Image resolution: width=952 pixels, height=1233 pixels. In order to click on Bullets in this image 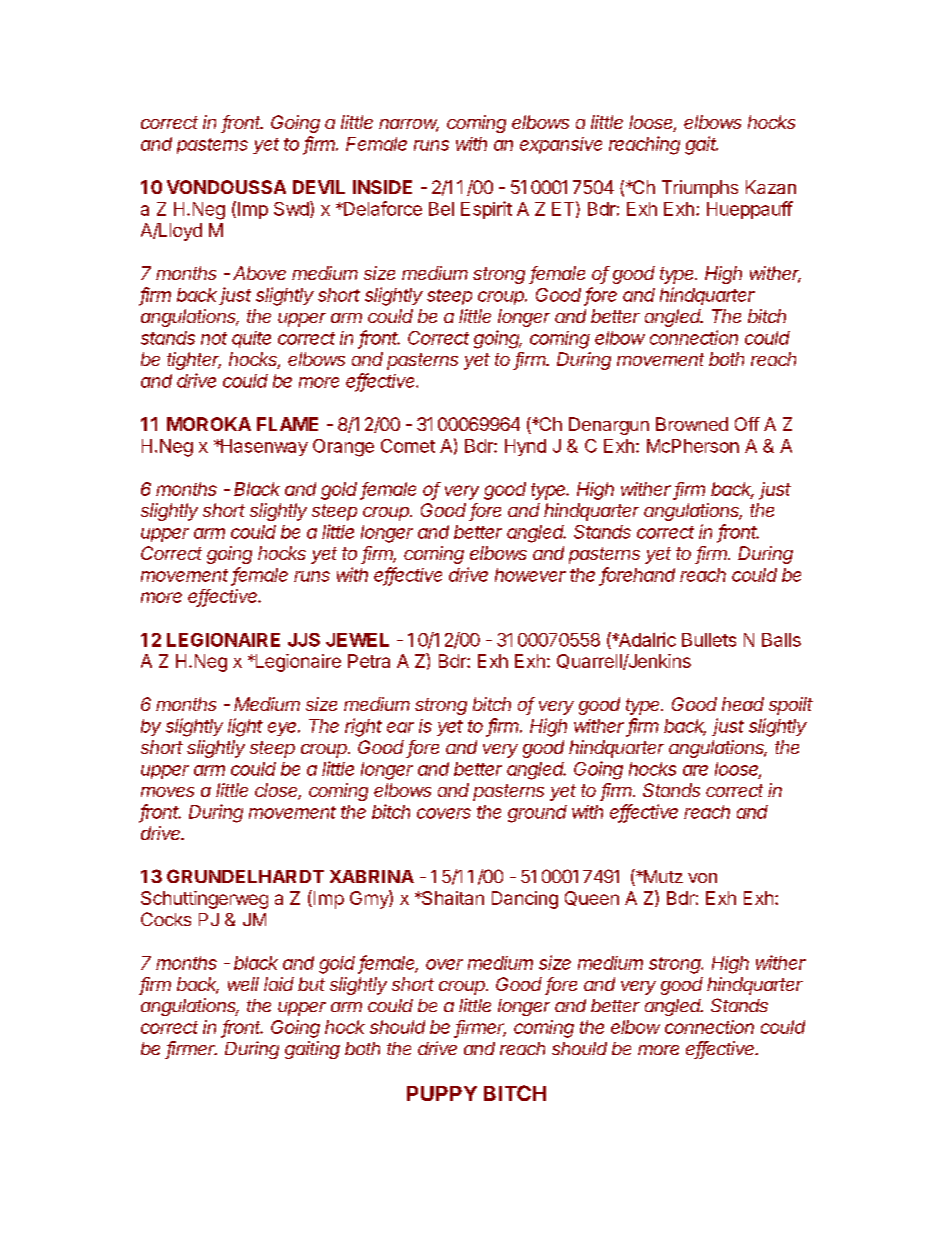, I will do `click(709, 640)`.
